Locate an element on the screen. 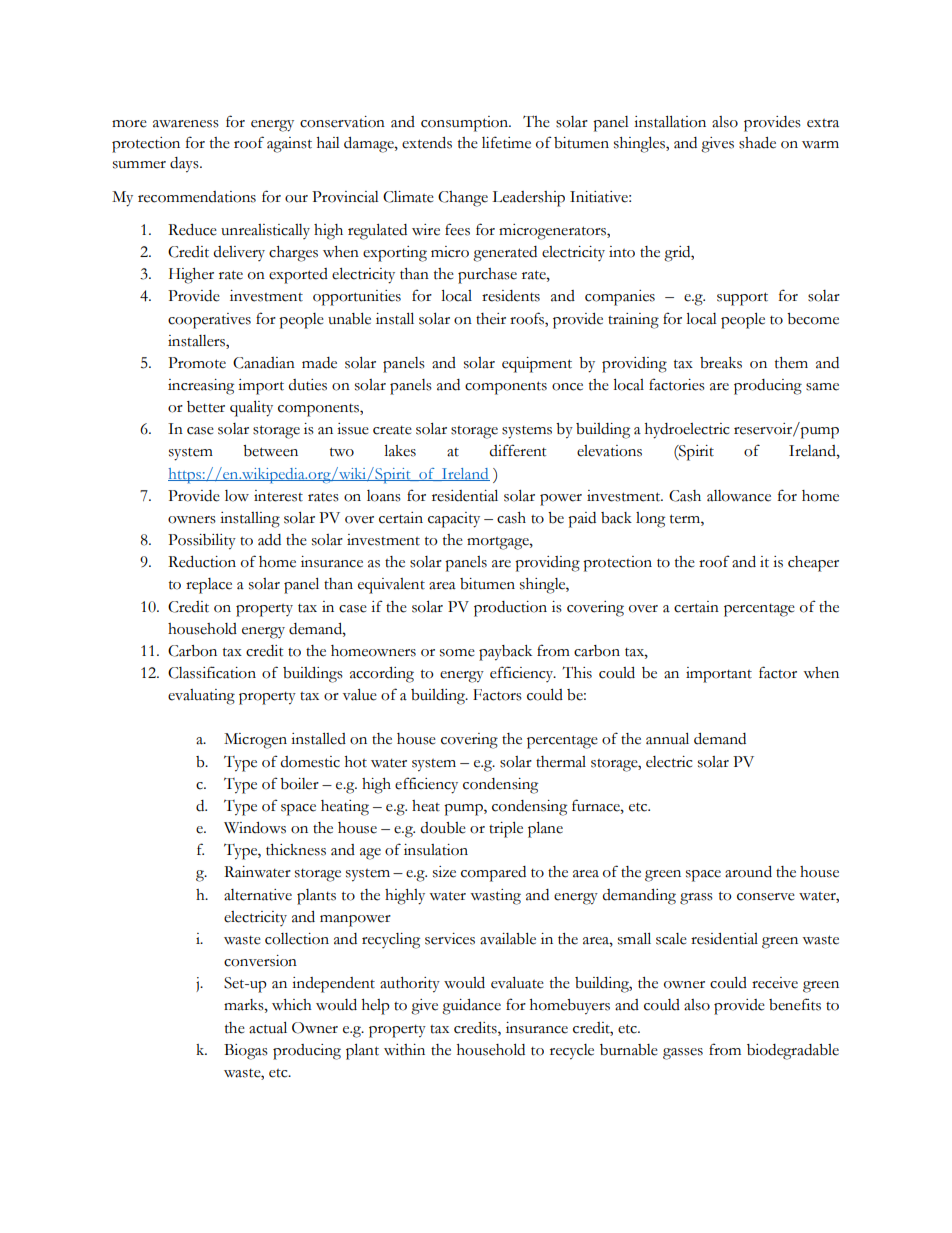 The image size is (952, 1233). days is located at coordinates (185, 165).
